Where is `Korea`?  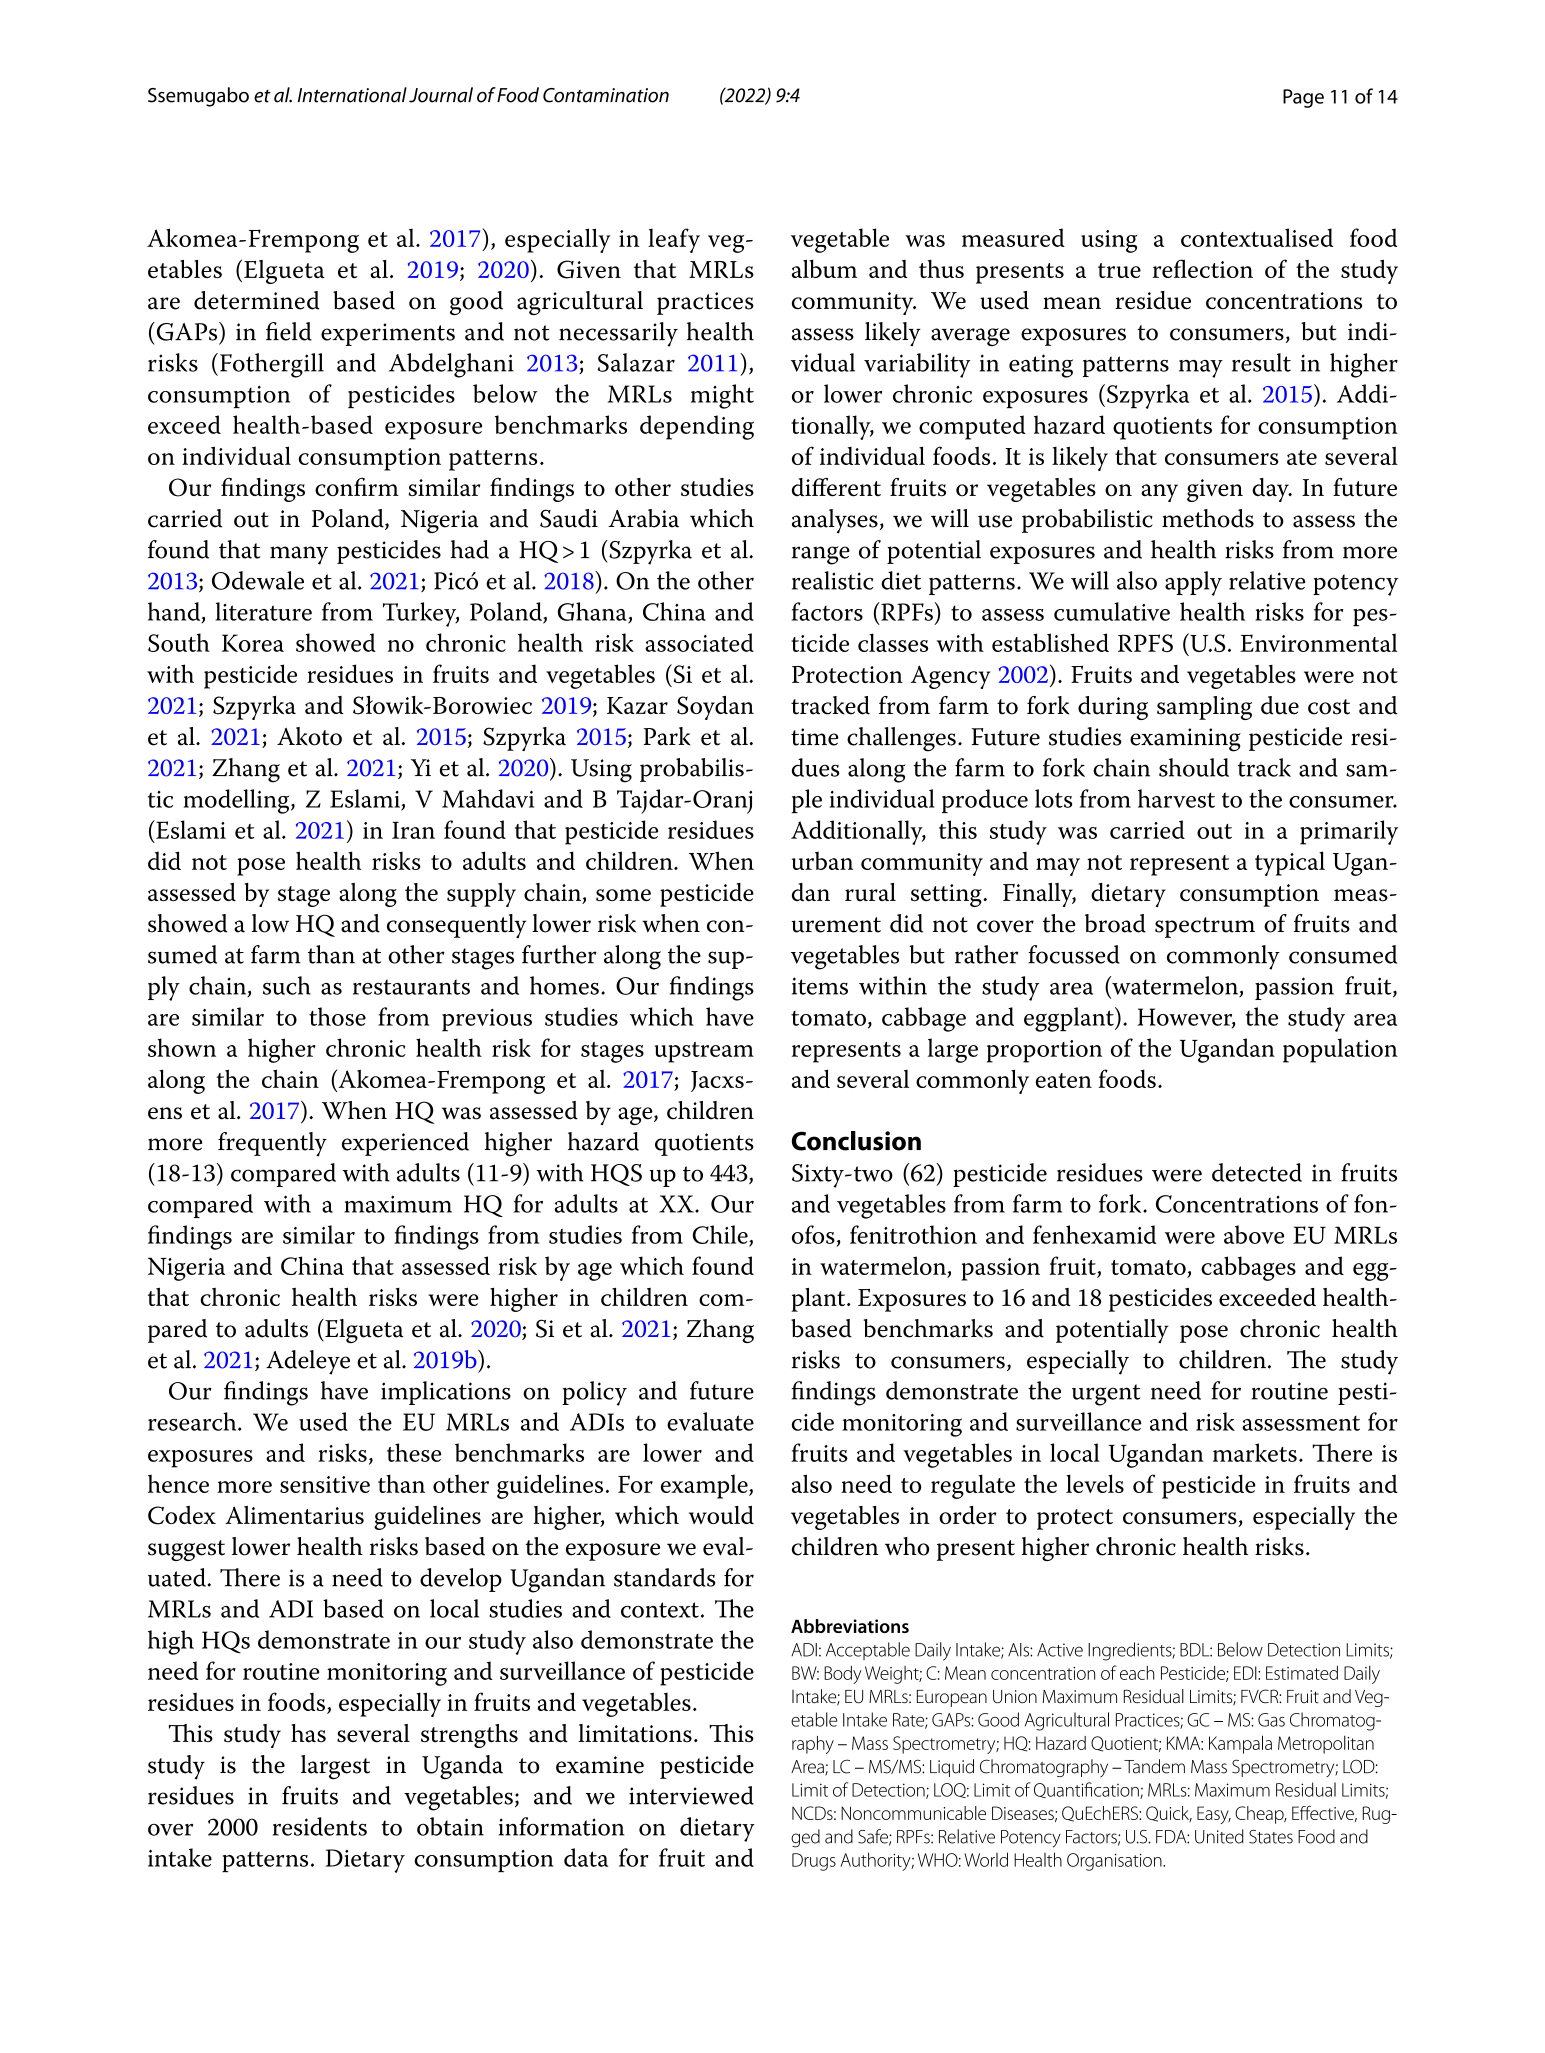 Korea is located at coordinates (253, 643).
